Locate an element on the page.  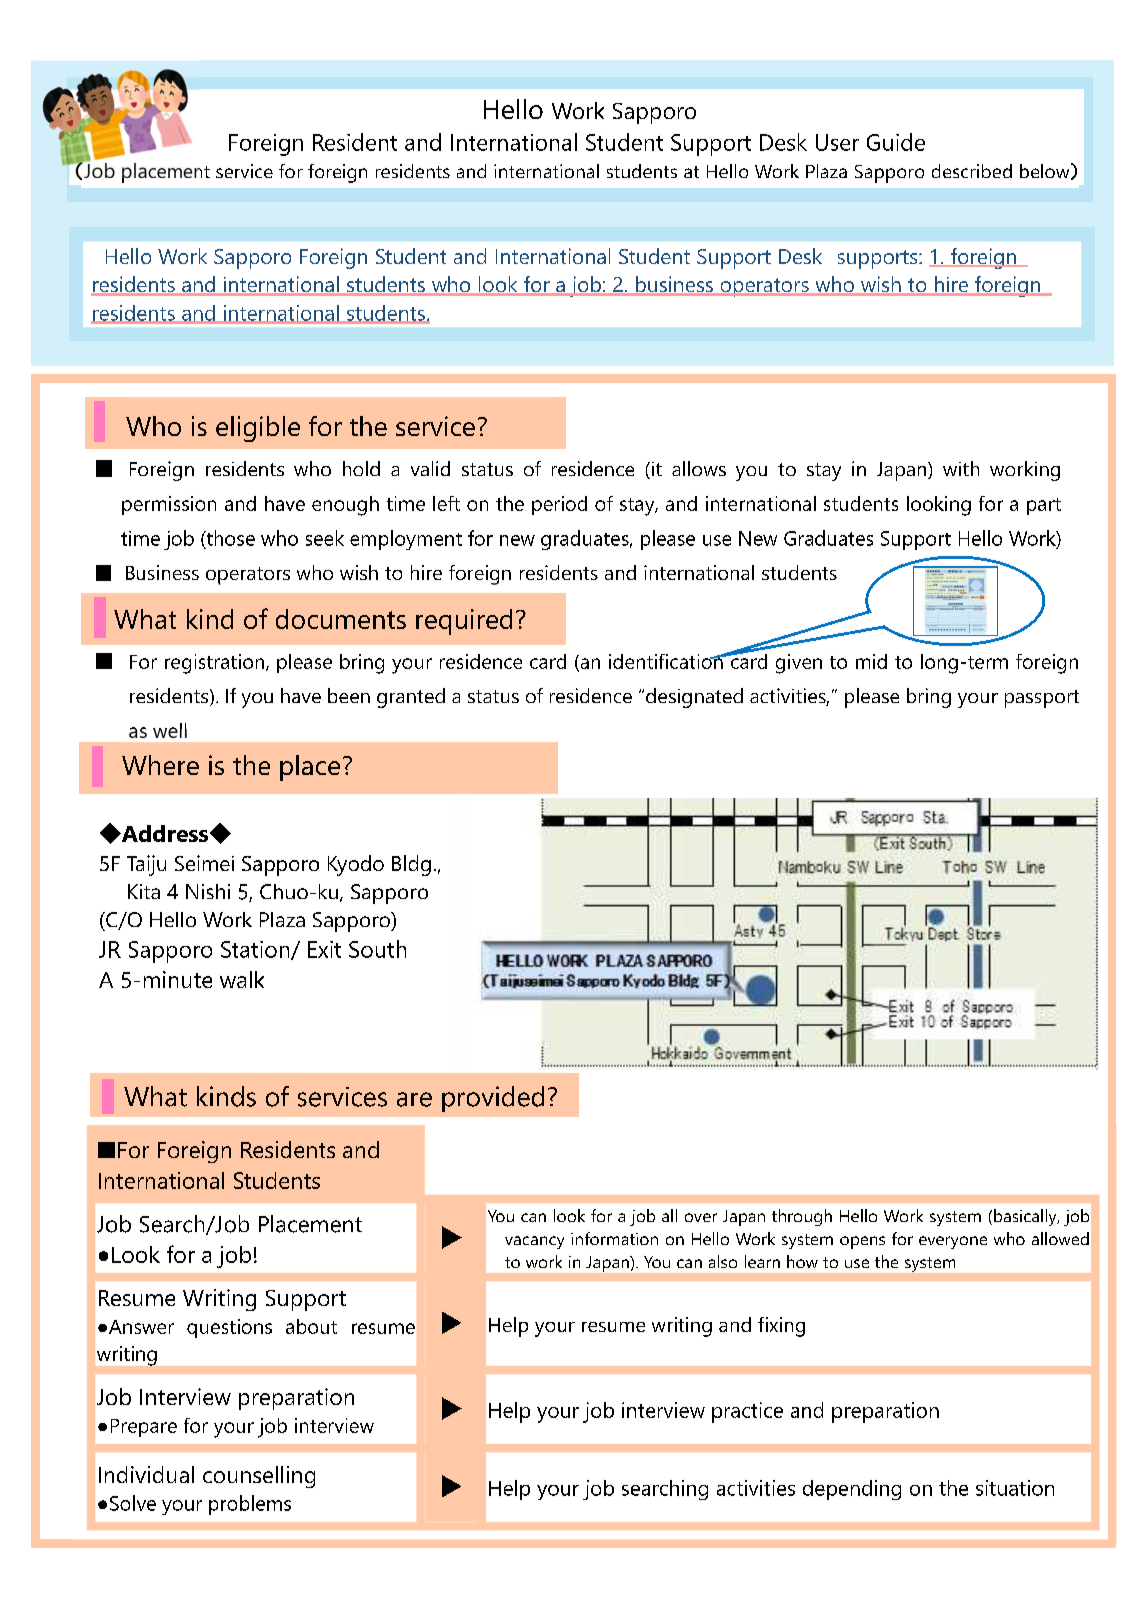
User is located at coordinates (837, 142).
